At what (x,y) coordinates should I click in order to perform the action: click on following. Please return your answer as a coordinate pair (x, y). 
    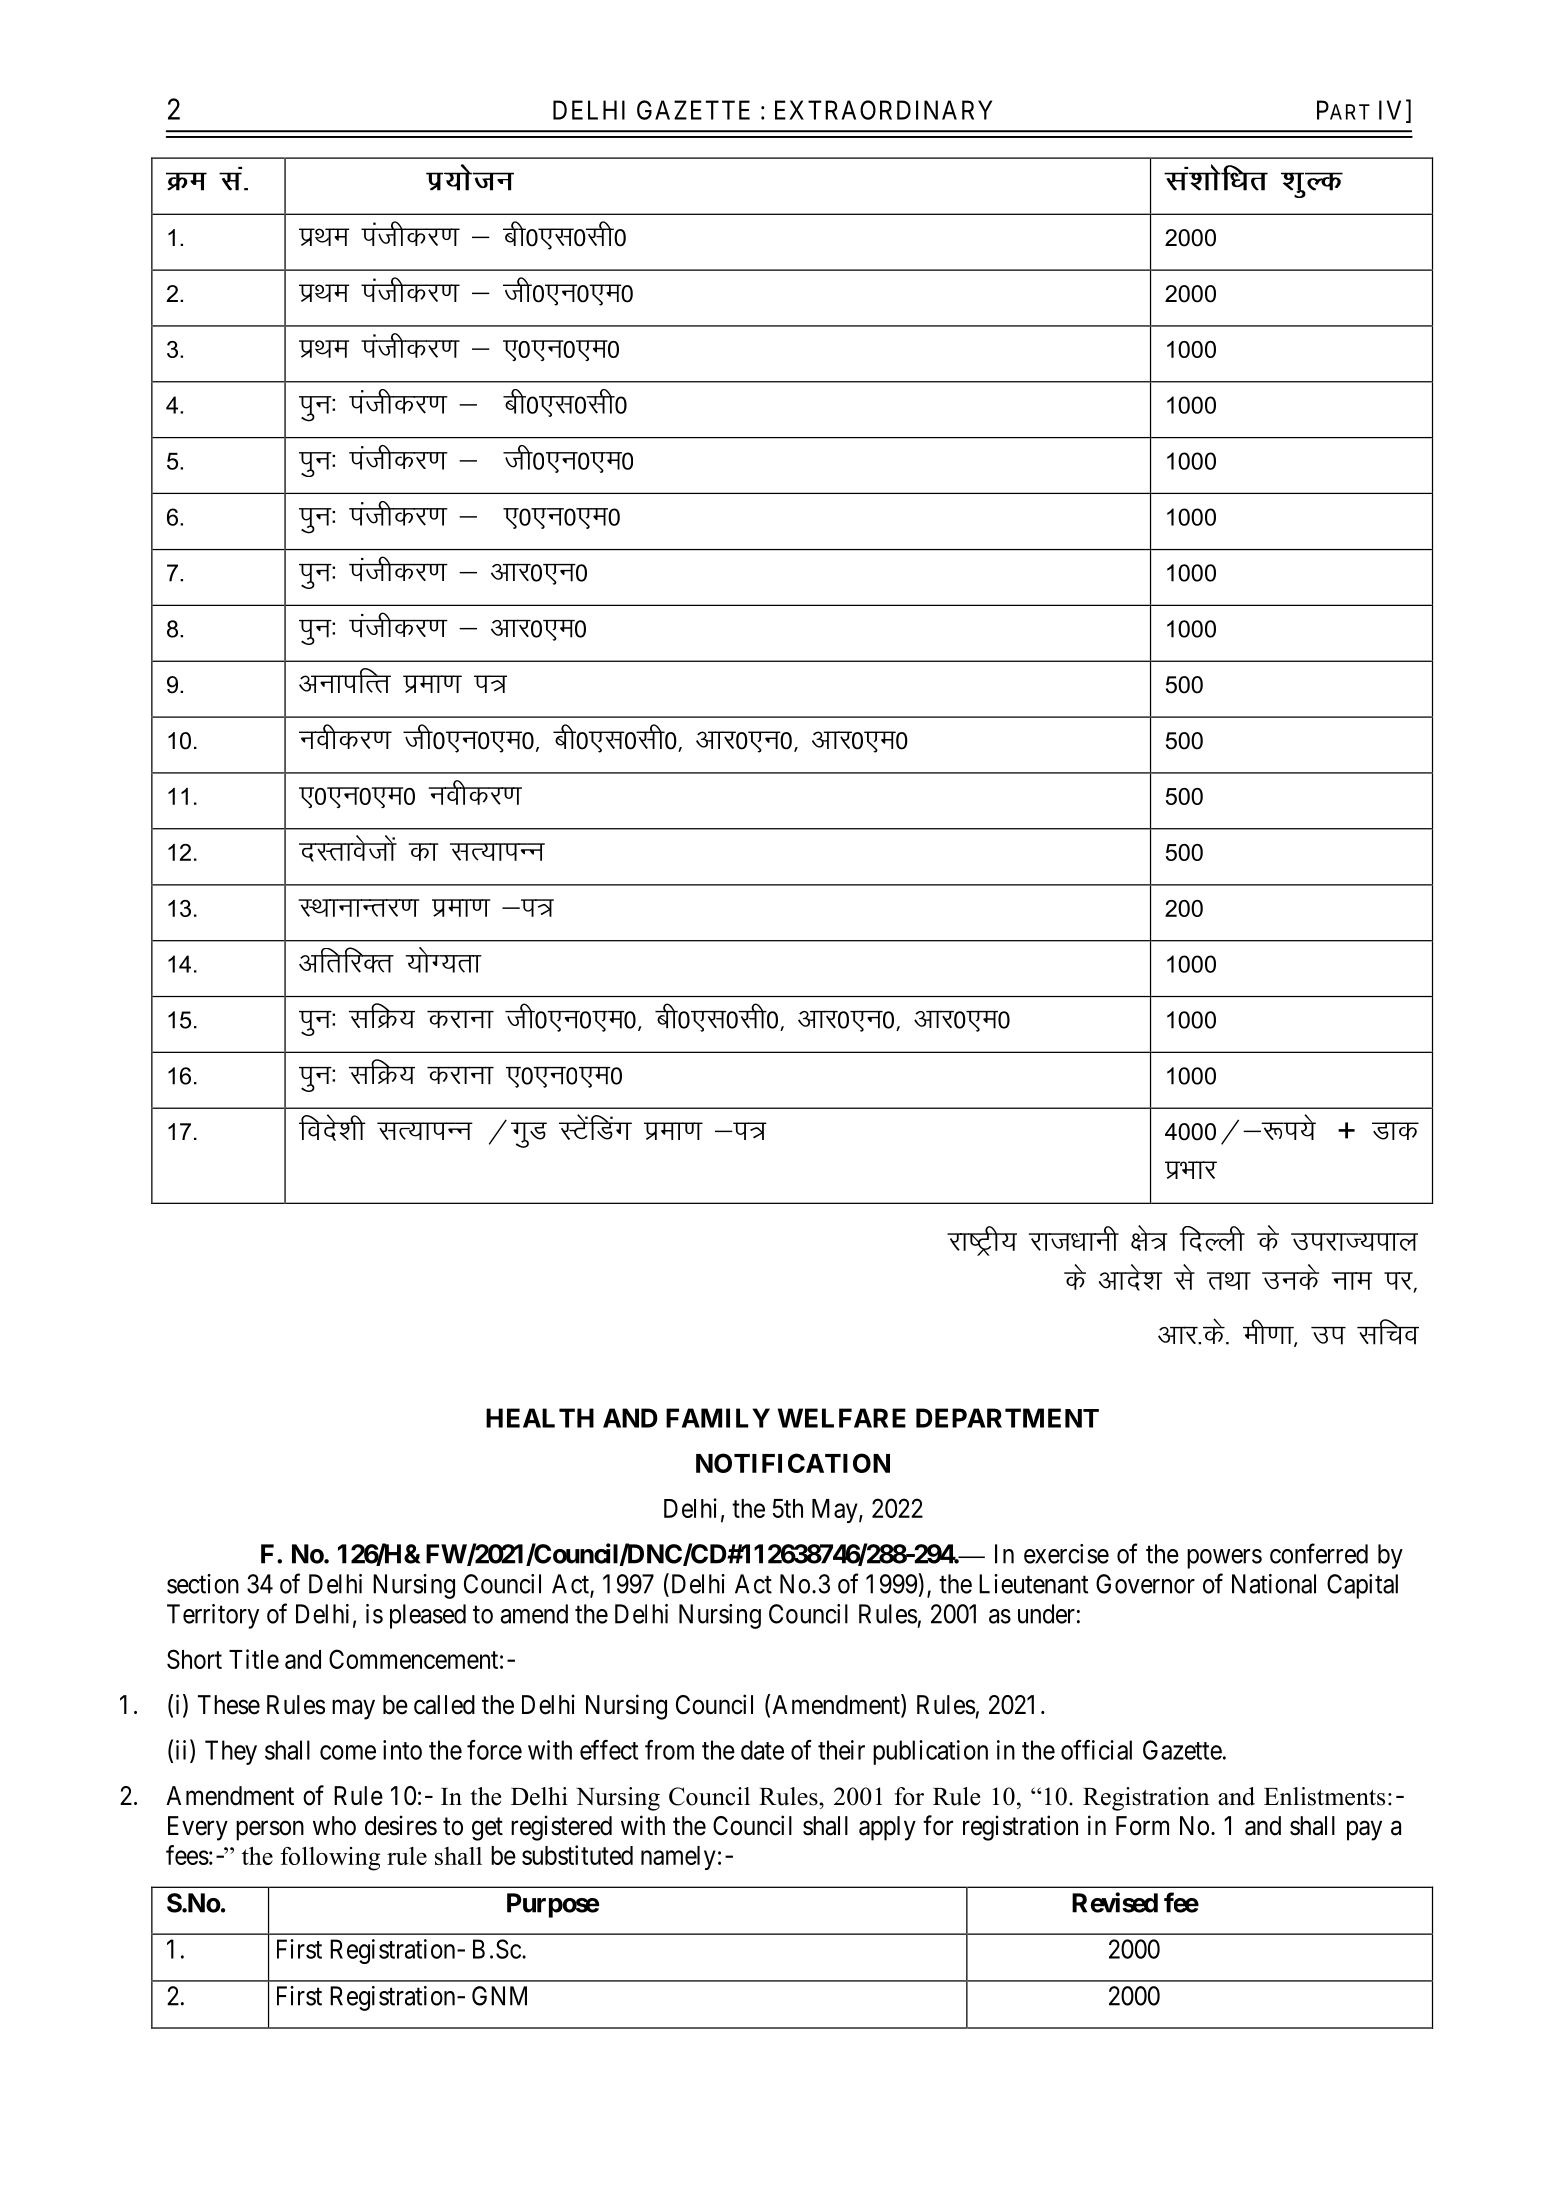
    Looking at the image, I should click on (330, 1859).
